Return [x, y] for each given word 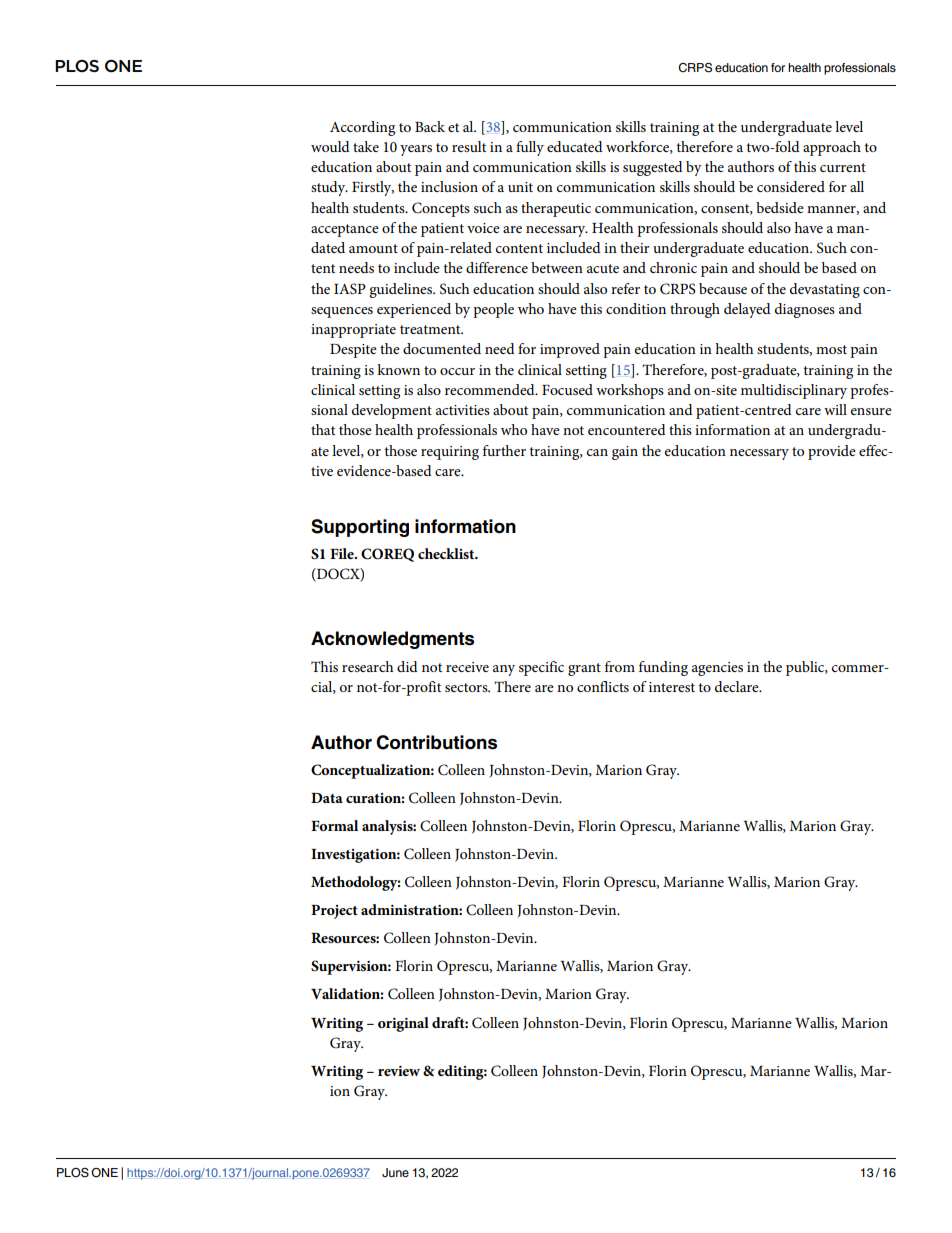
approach [832, 148]
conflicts [603, 686]
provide [832, 452]
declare [738, 686]
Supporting [360, 528]
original [403, 1024]
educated [575, 146]
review [399, 1071]
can [597, 452]
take [366, 146]
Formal [334, 825]
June [395, 1172]
